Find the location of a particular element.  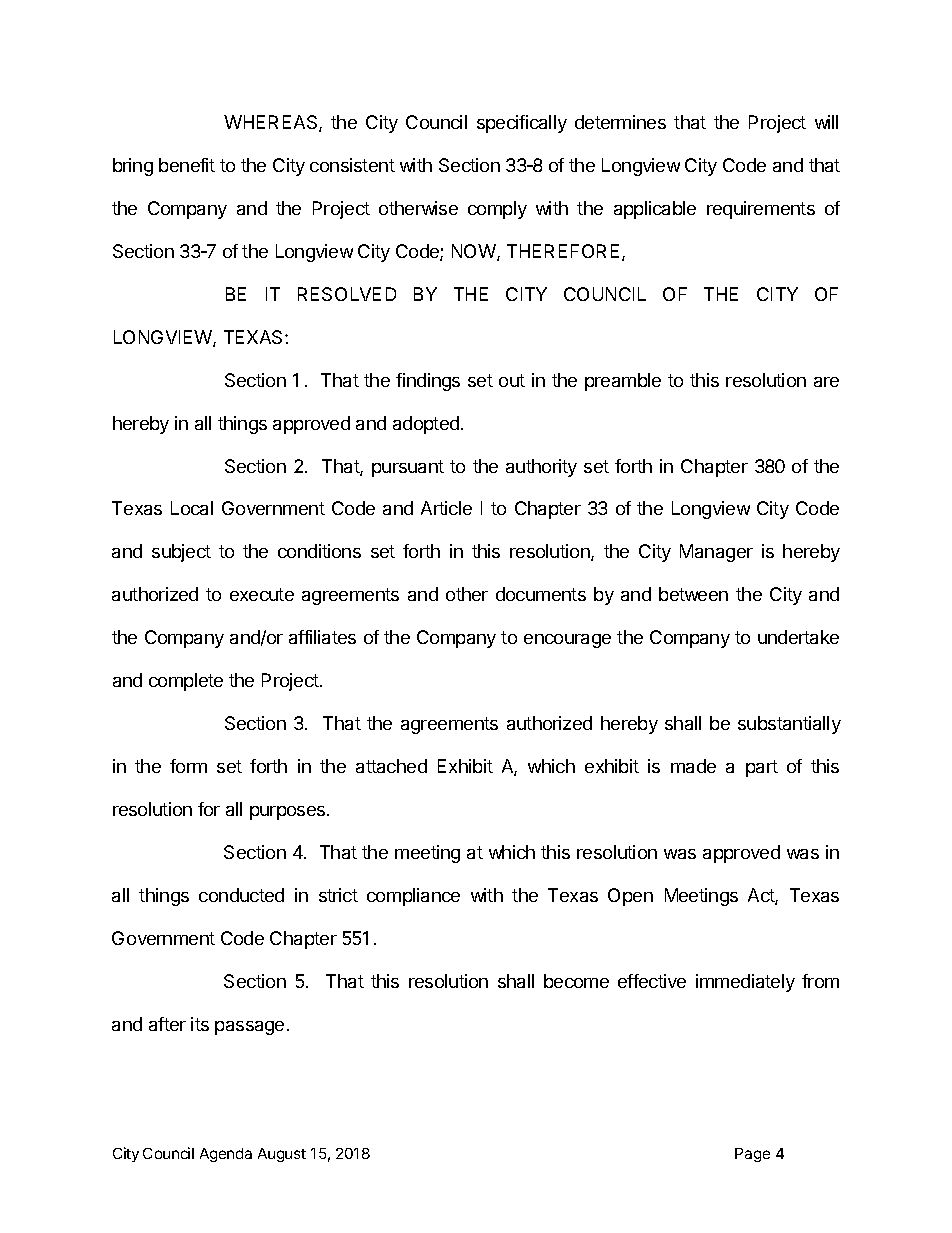

form is located at coordinates (188, 766).
